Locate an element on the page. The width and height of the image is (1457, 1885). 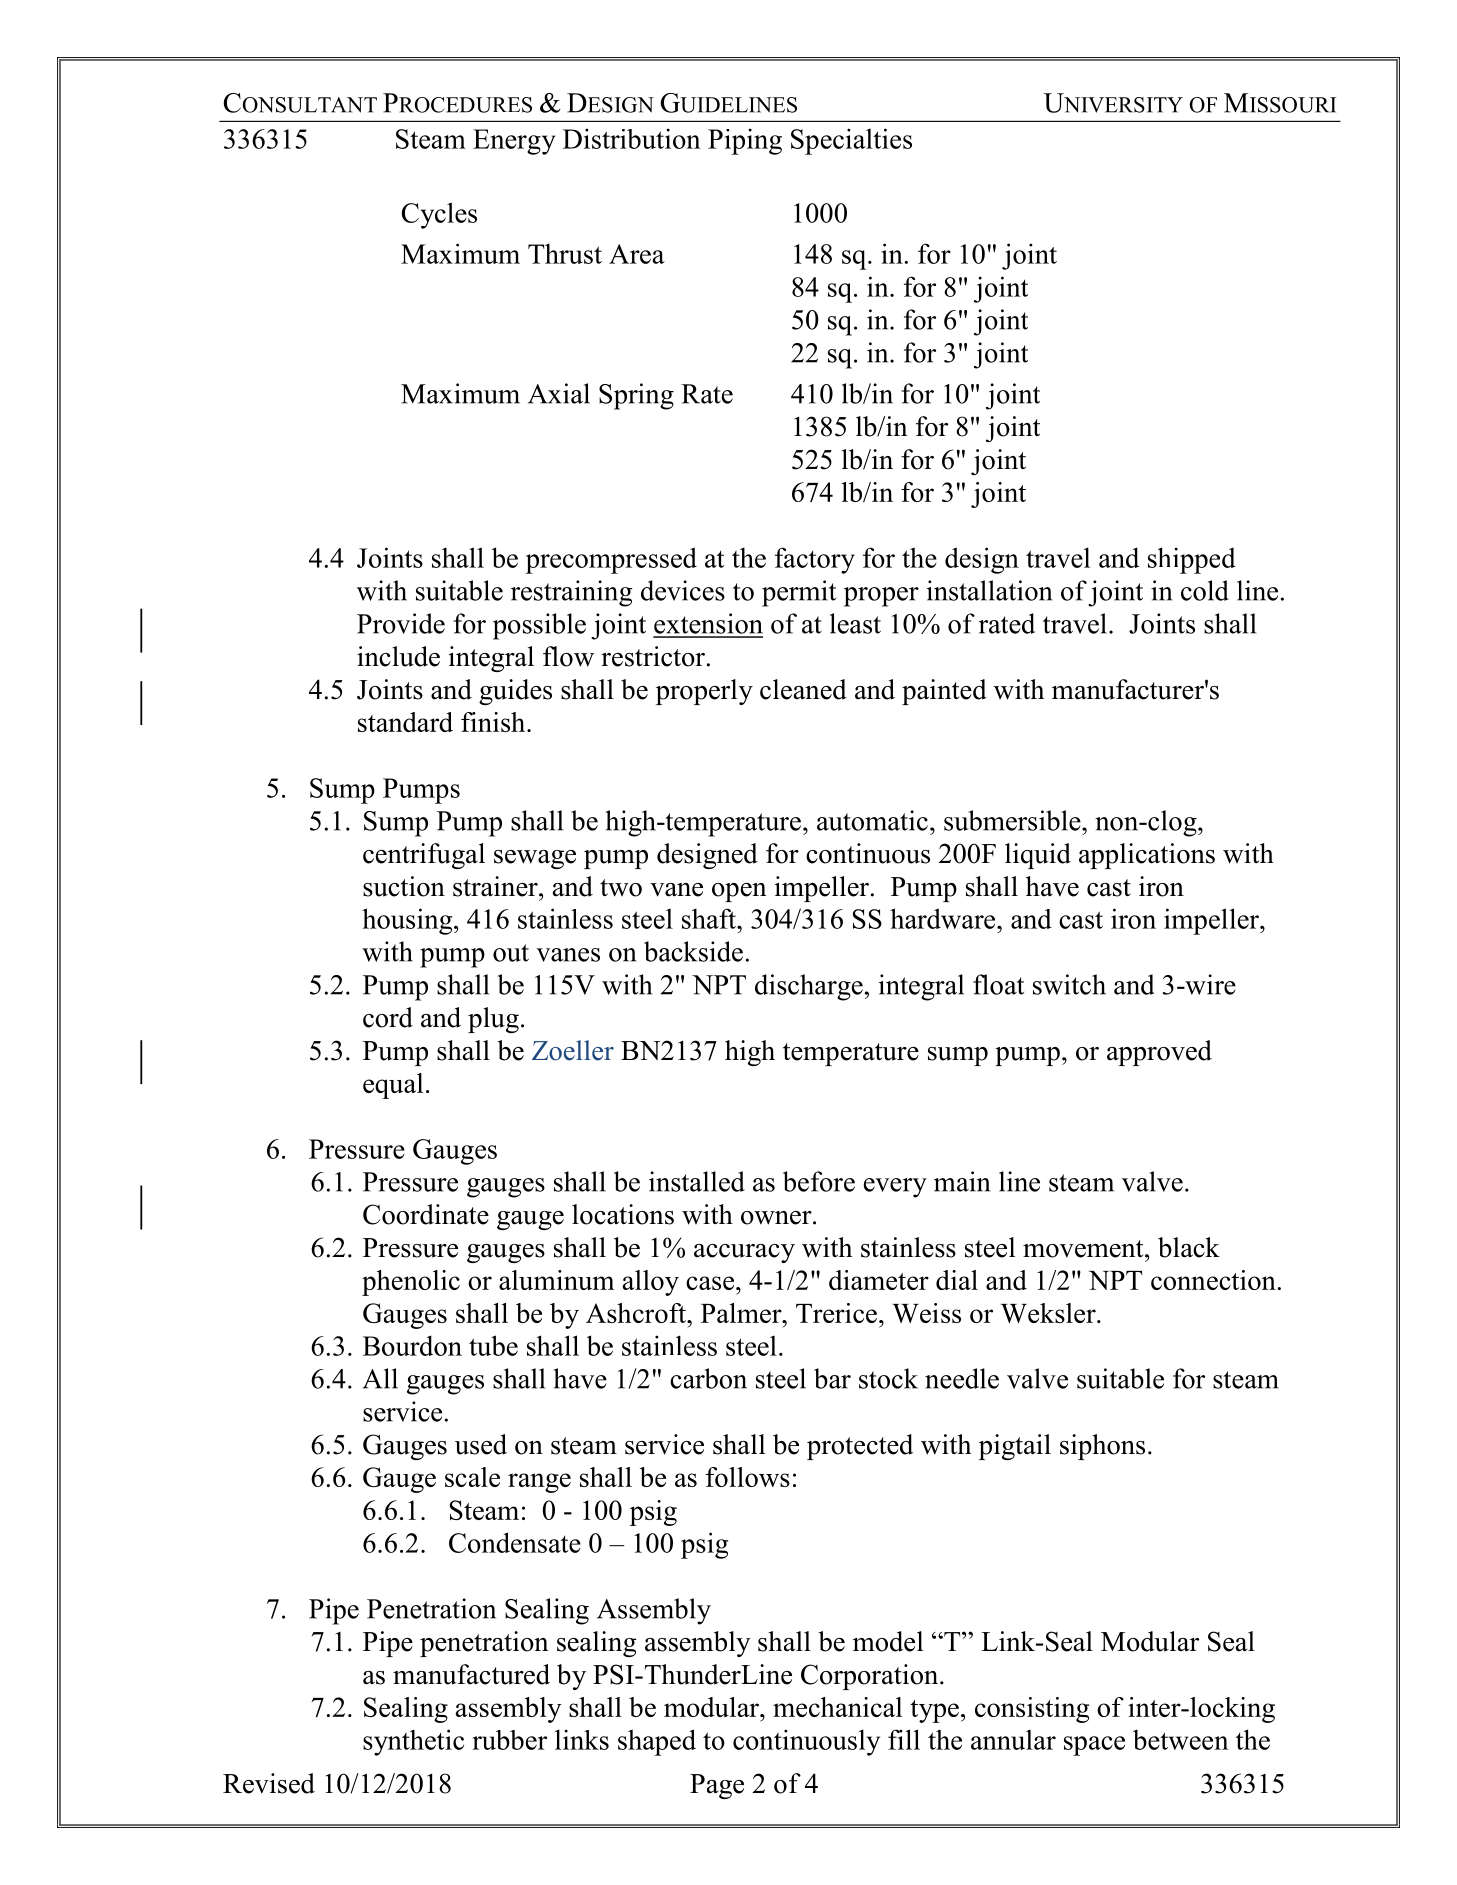
Piping is located at coordinates (745, 141).
